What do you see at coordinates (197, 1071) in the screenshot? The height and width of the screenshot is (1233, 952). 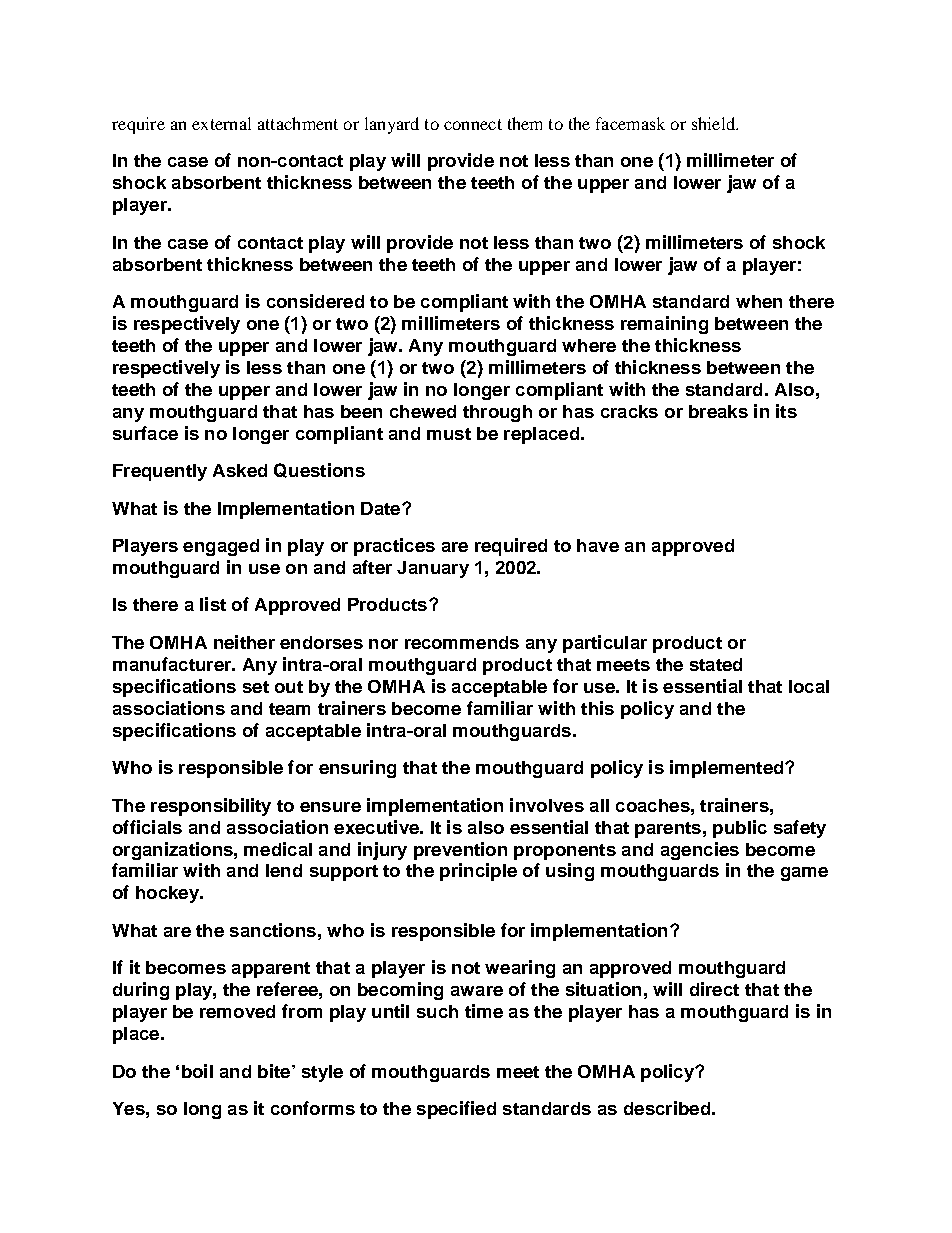 I see `boil` at bounding box center [197, 1071].
